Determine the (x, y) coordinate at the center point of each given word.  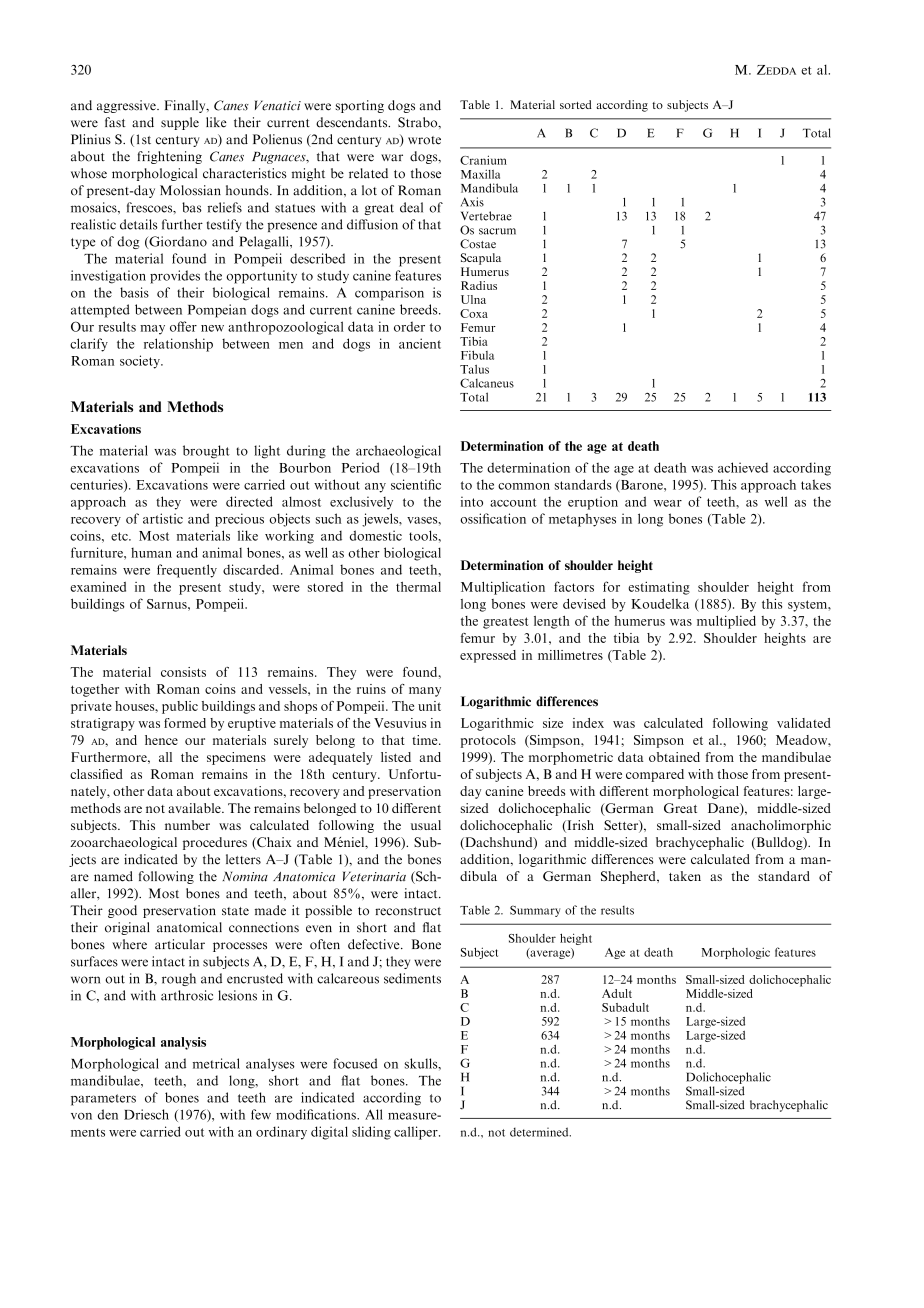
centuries (97, 485)
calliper (417, 1133)
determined (540, 1132)
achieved (743, 467)
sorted (576, 104)
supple (180, 123)
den (108, 1114)
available (195, 808)
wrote (424, 140)
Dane (724, 809)
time (426, 740)
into (472, 501)
